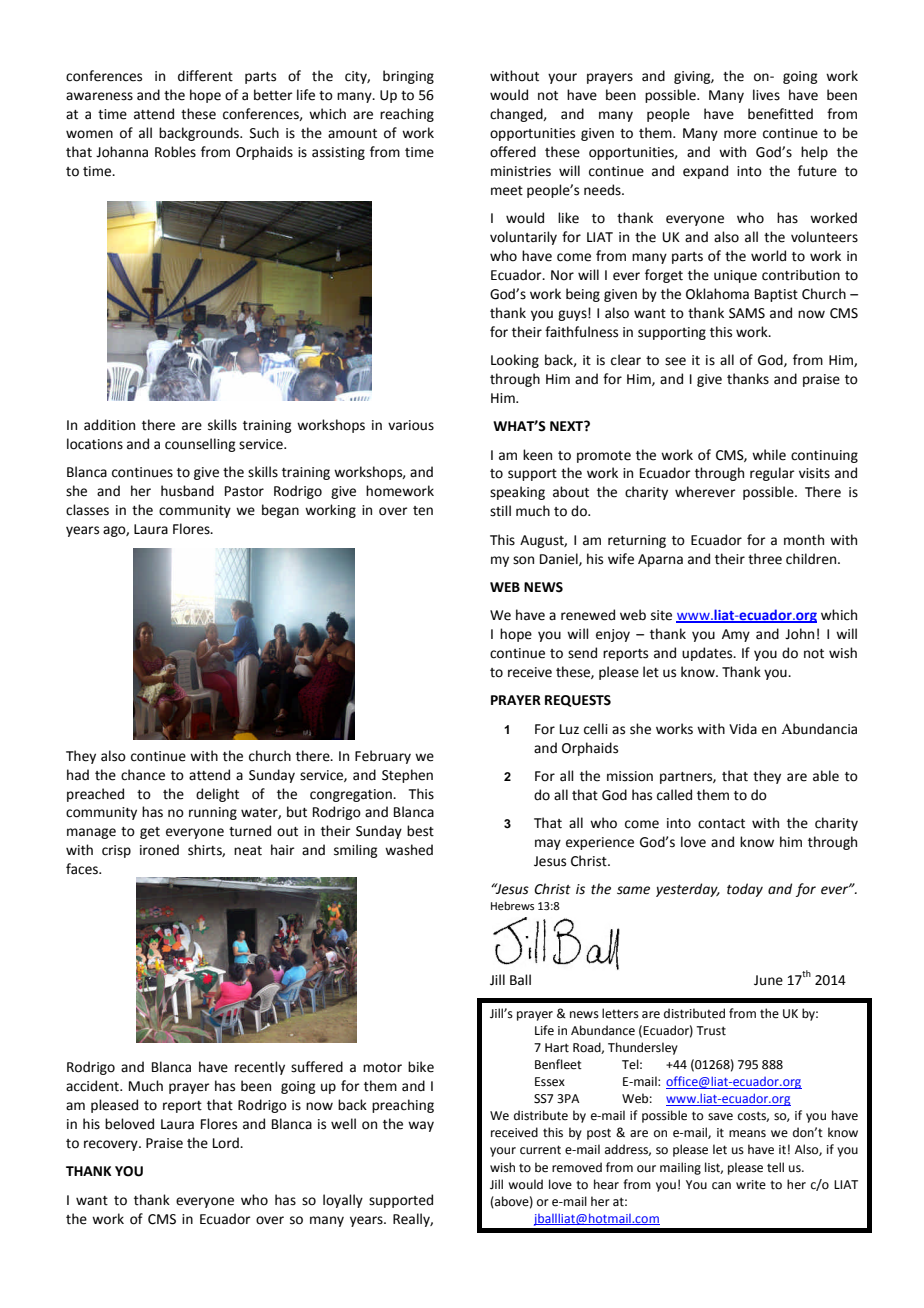 This document has width=924, height=1308. Describe the element at coordinates (143, 775) in the document. I see `chance` at that location.
